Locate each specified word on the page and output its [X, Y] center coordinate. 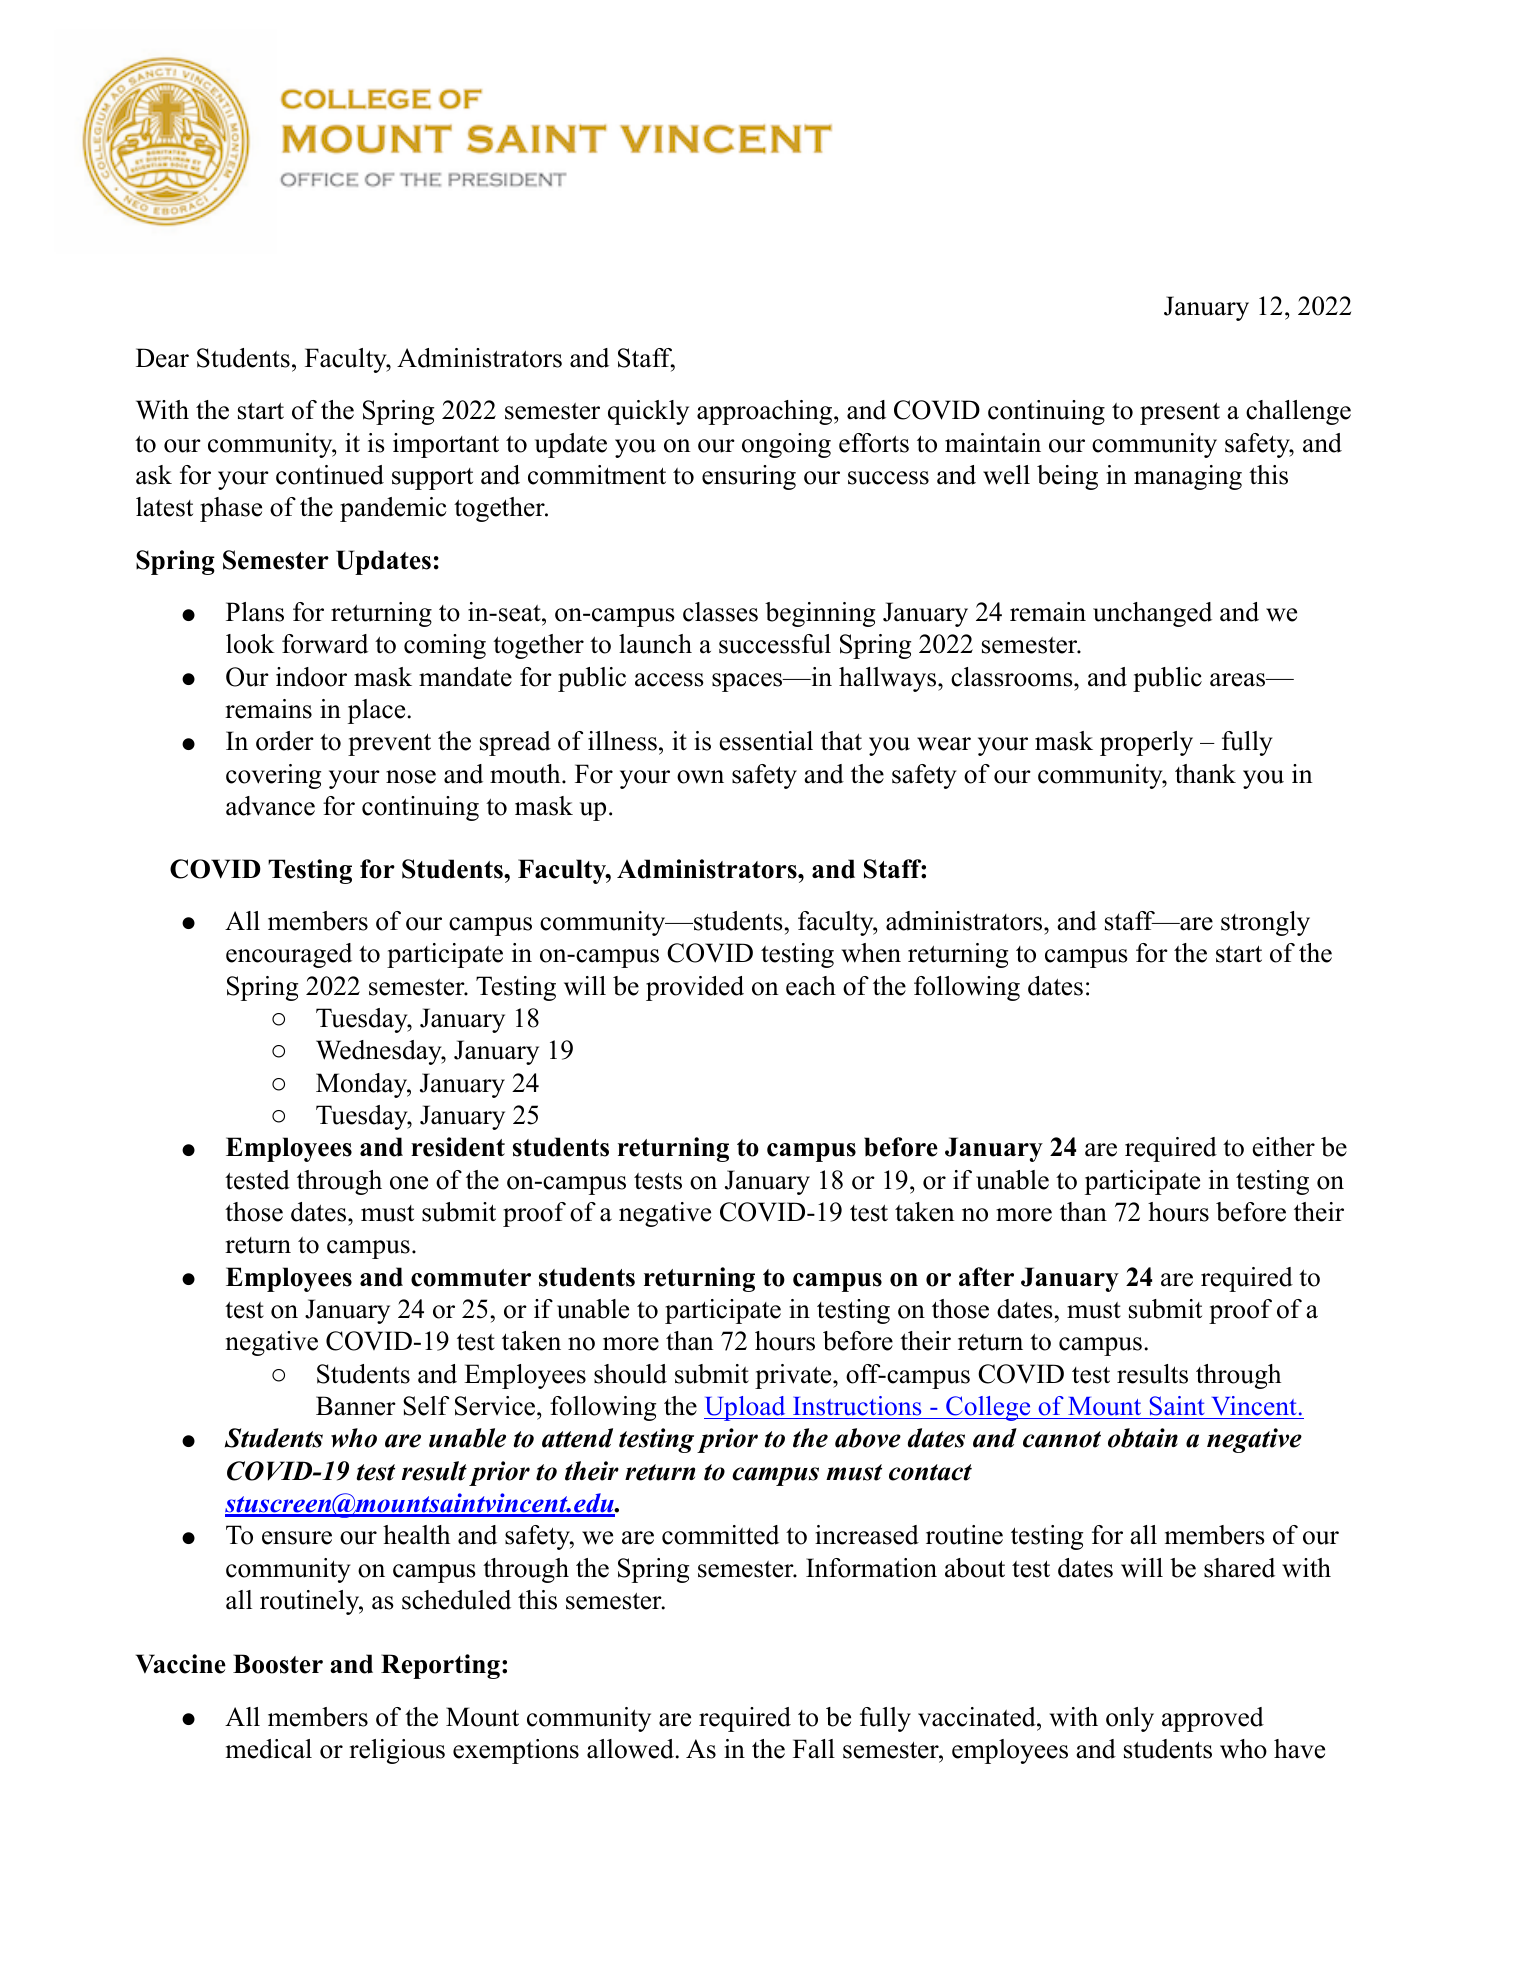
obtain [1143, 1438]
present [1180, 414]
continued [330, 475]
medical [269, 1749]
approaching [766, 412]
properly [1146, 743]
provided [695, 988]
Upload [746, 1408]
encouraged [289, 955]
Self [426, 1406]
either [1284, 1147]
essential [766, 741]
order [285, 741]
